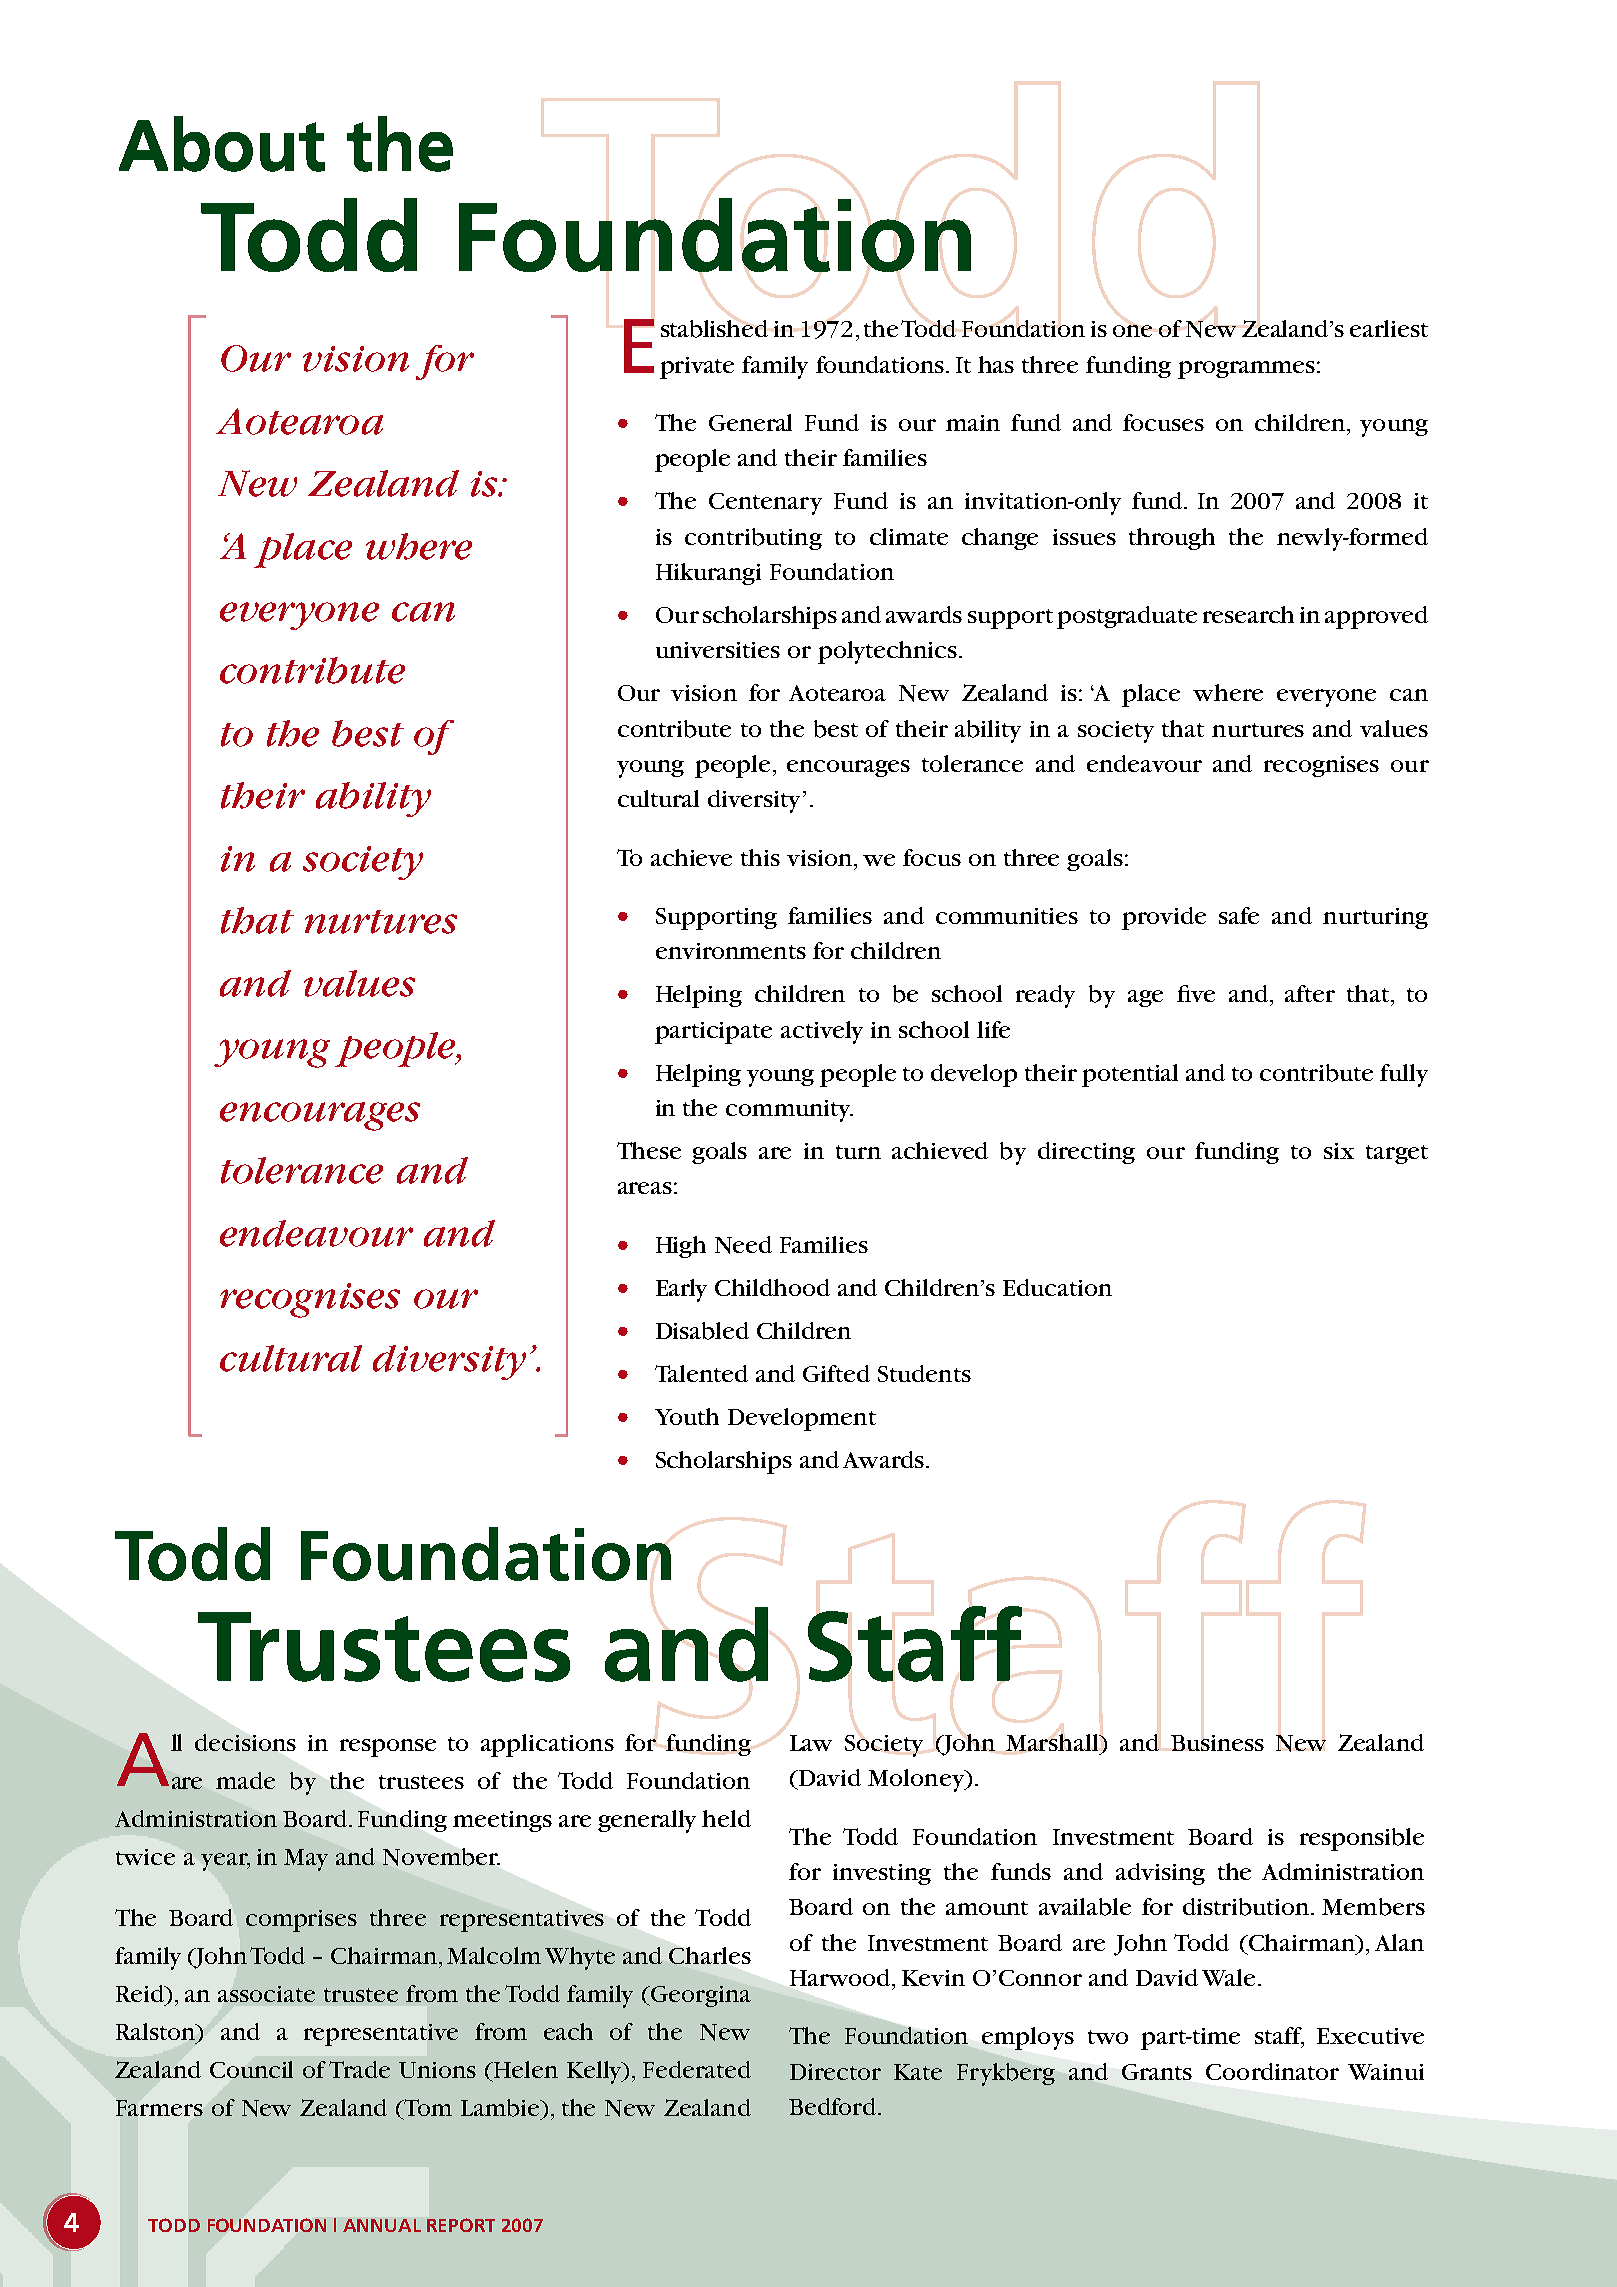 The width and height of the screenshot is (1617, 2287). Describe the element at coordinates (245, 1742) in the screenshot. I see `decisions` at that location.
